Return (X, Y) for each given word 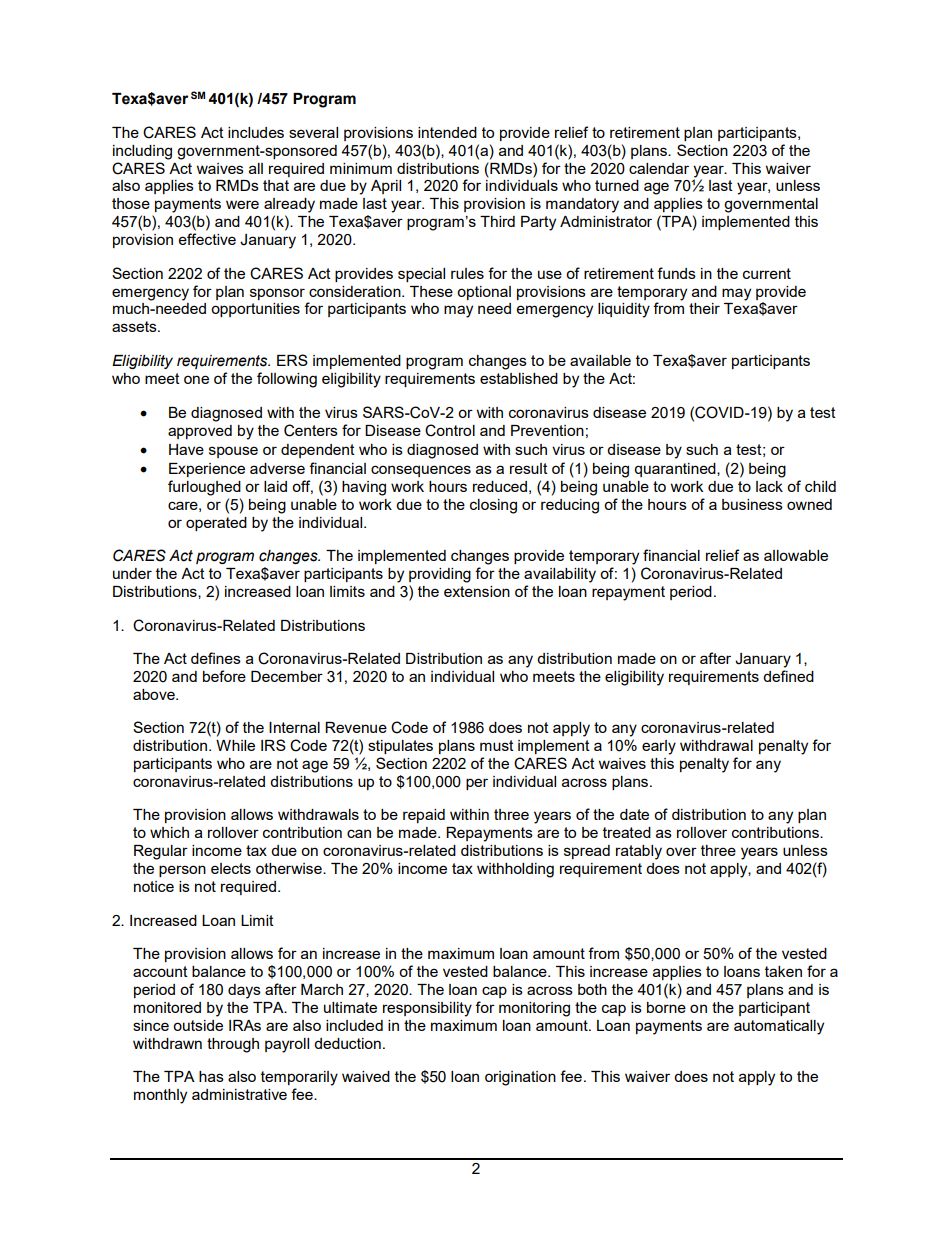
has (211, 1076)
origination (520, 1078)
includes (256, 132)
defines (216, 658)
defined (788, 676)
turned (617, 185)
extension (477, 591)
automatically (779, 1027)
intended (447, 132)
